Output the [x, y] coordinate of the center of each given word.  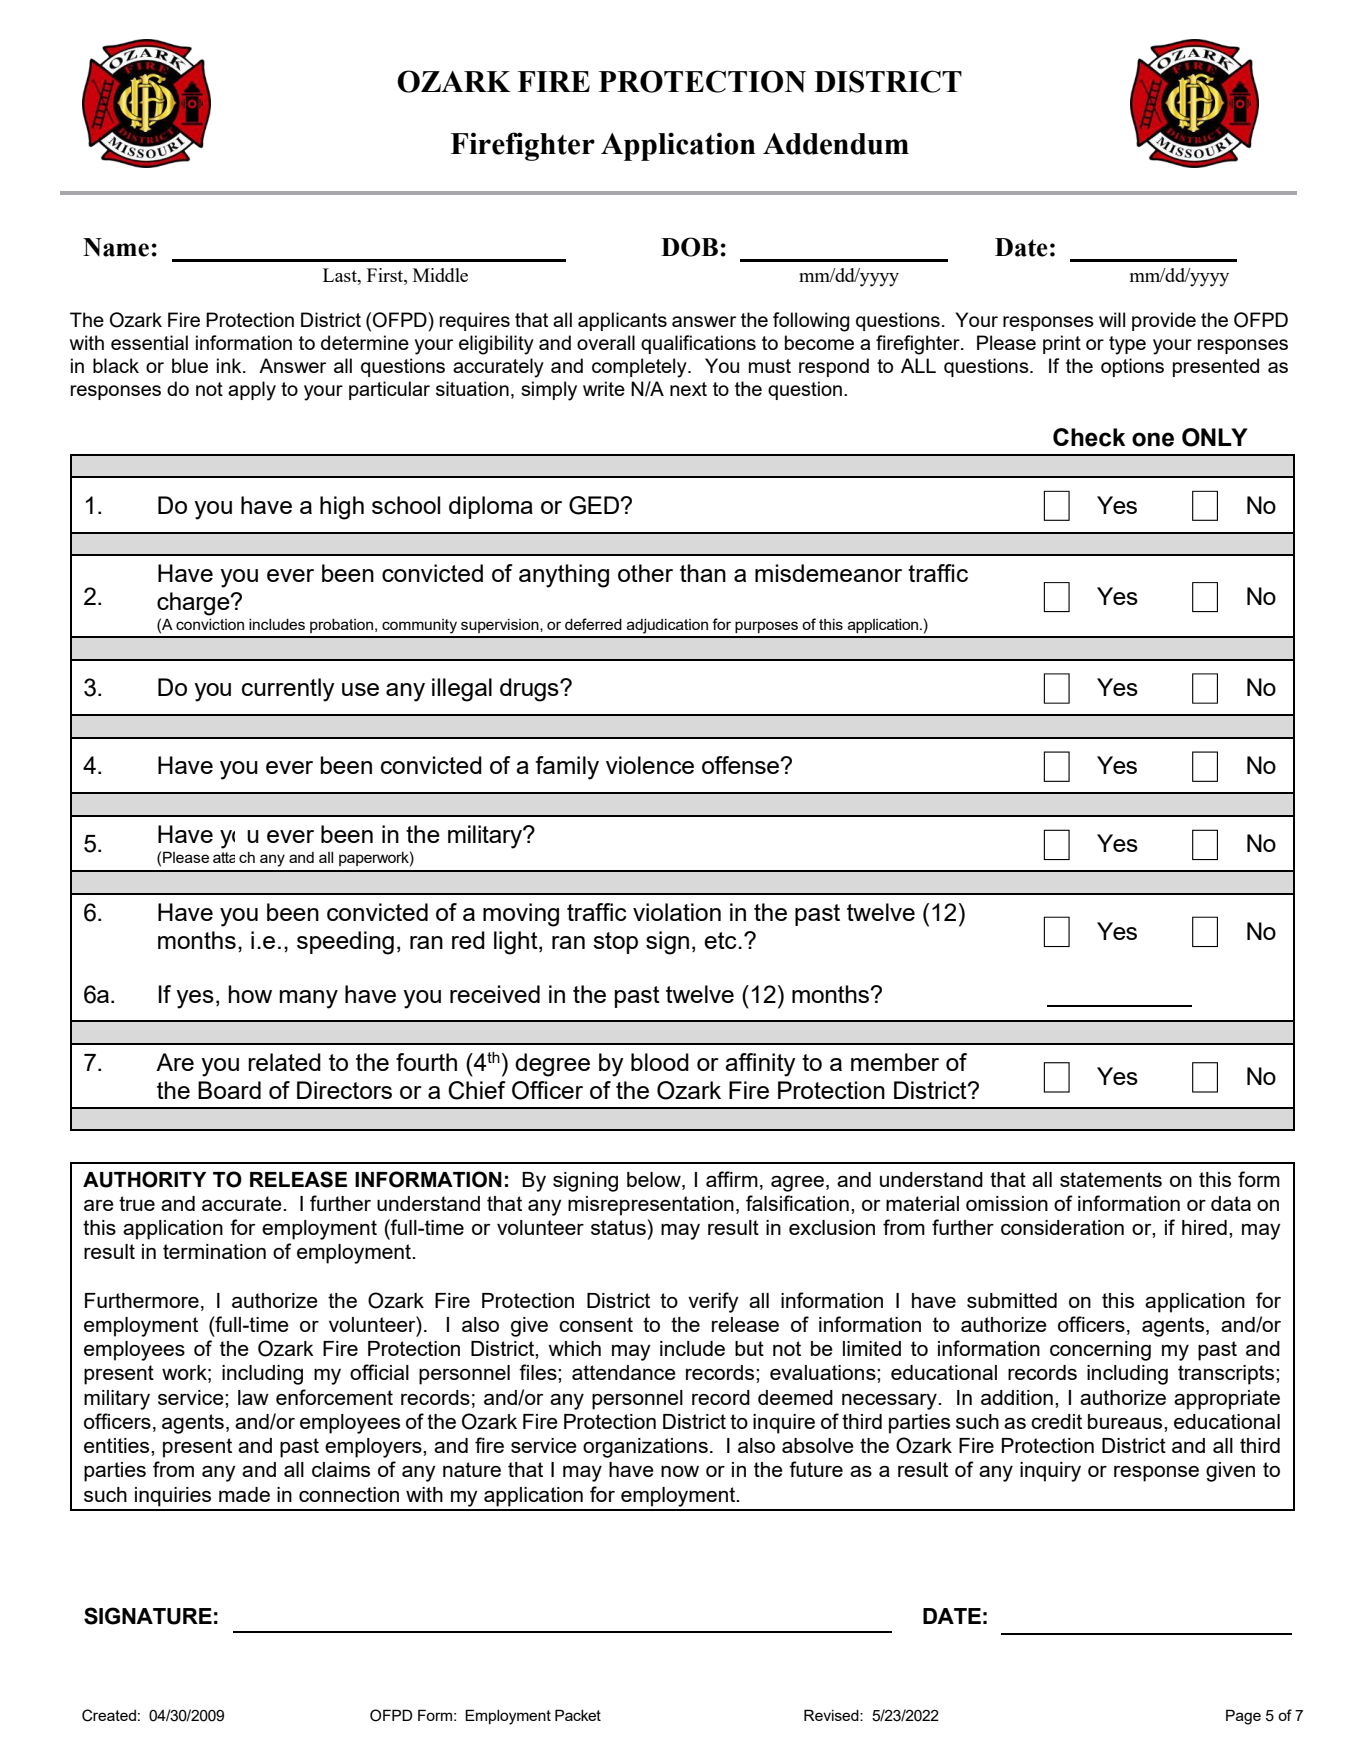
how [250, 994]
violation [677, 912]
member [895, 1062]
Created [109, 1715]
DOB [689, 247]
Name [116, 247]
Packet [578, 1715]
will [1112, 319]
